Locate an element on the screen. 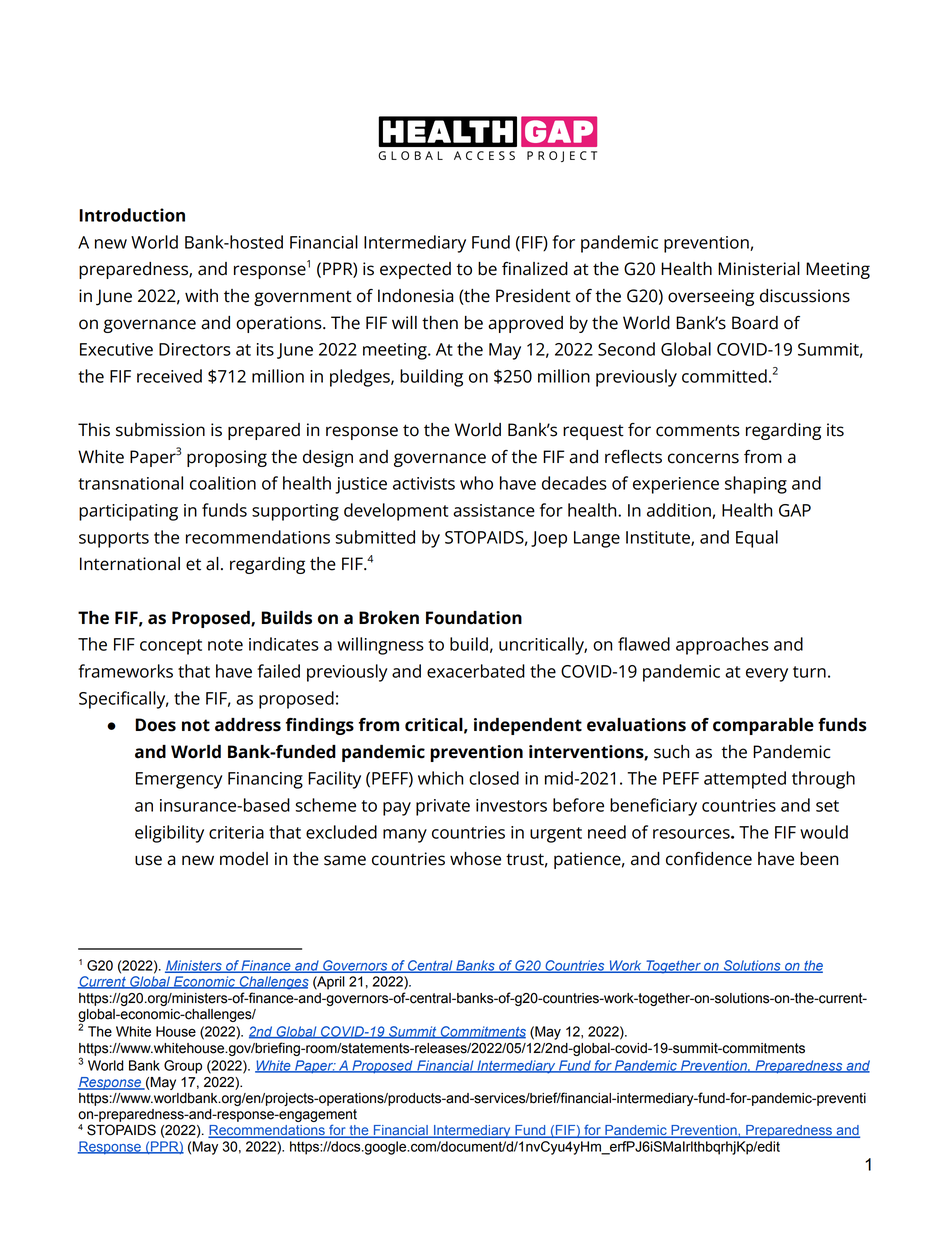  whose is located at coordinates (475, 859).
